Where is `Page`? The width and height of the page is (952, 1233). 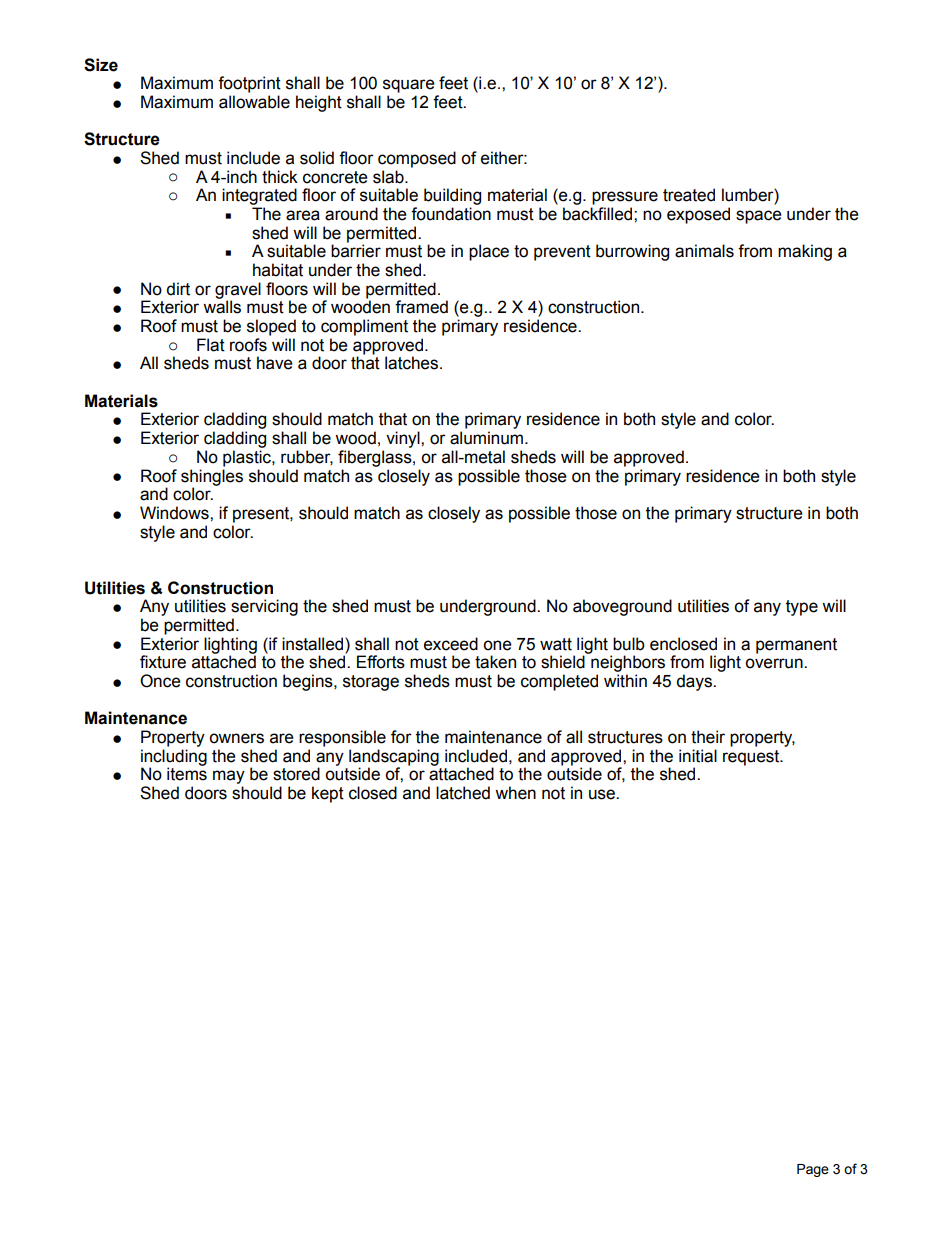
Page is located at coordinates (813, 1170).
